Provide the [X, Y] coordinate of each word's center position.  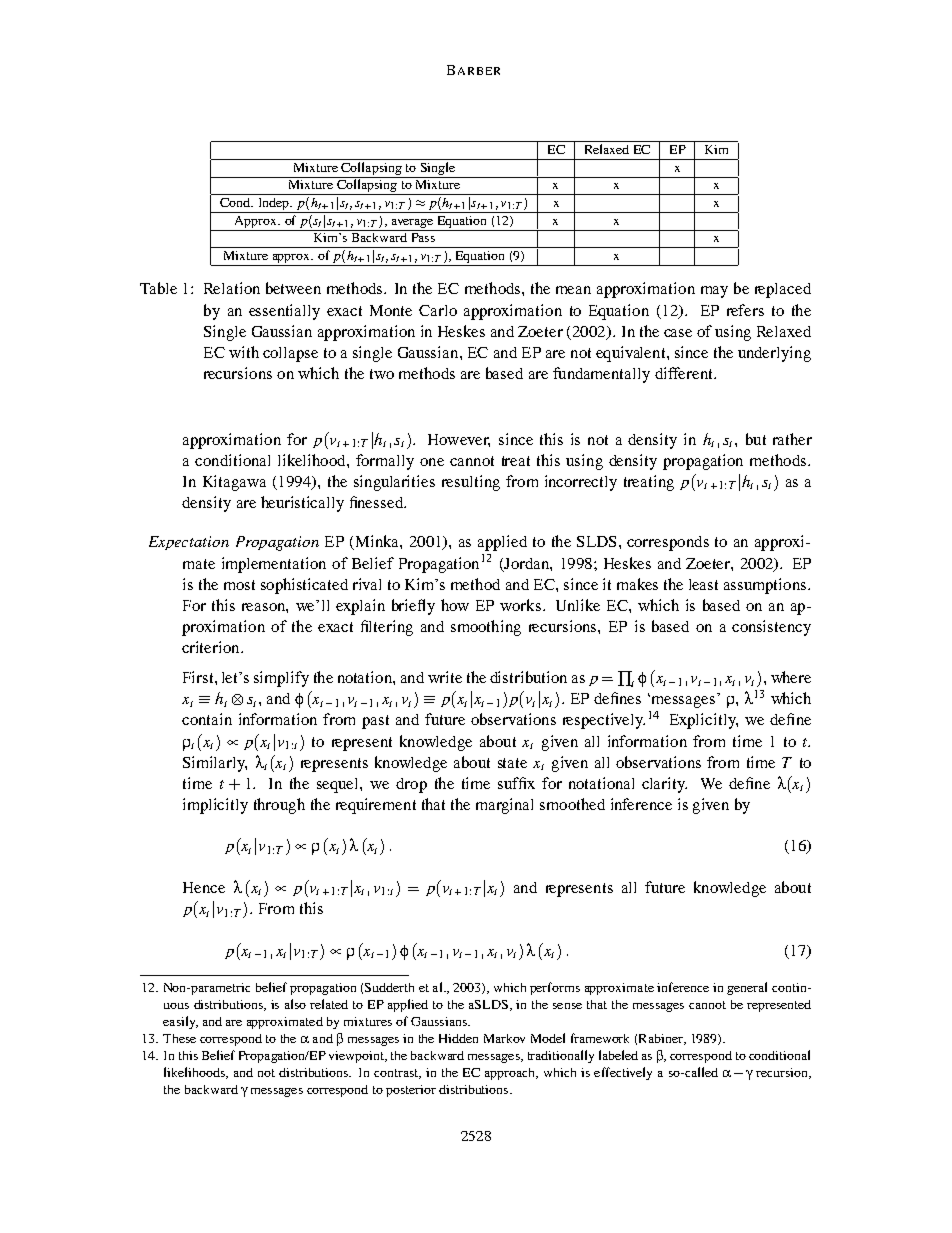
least [703, 584]
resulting [471, 483]
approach [511, 1074]
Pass [423, 237]
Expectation [189, 543]
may [714, 292]
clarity [664, 785]
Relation [232, 288]
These [179, 1038]
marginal [504, 806]
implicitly [215, 806]
